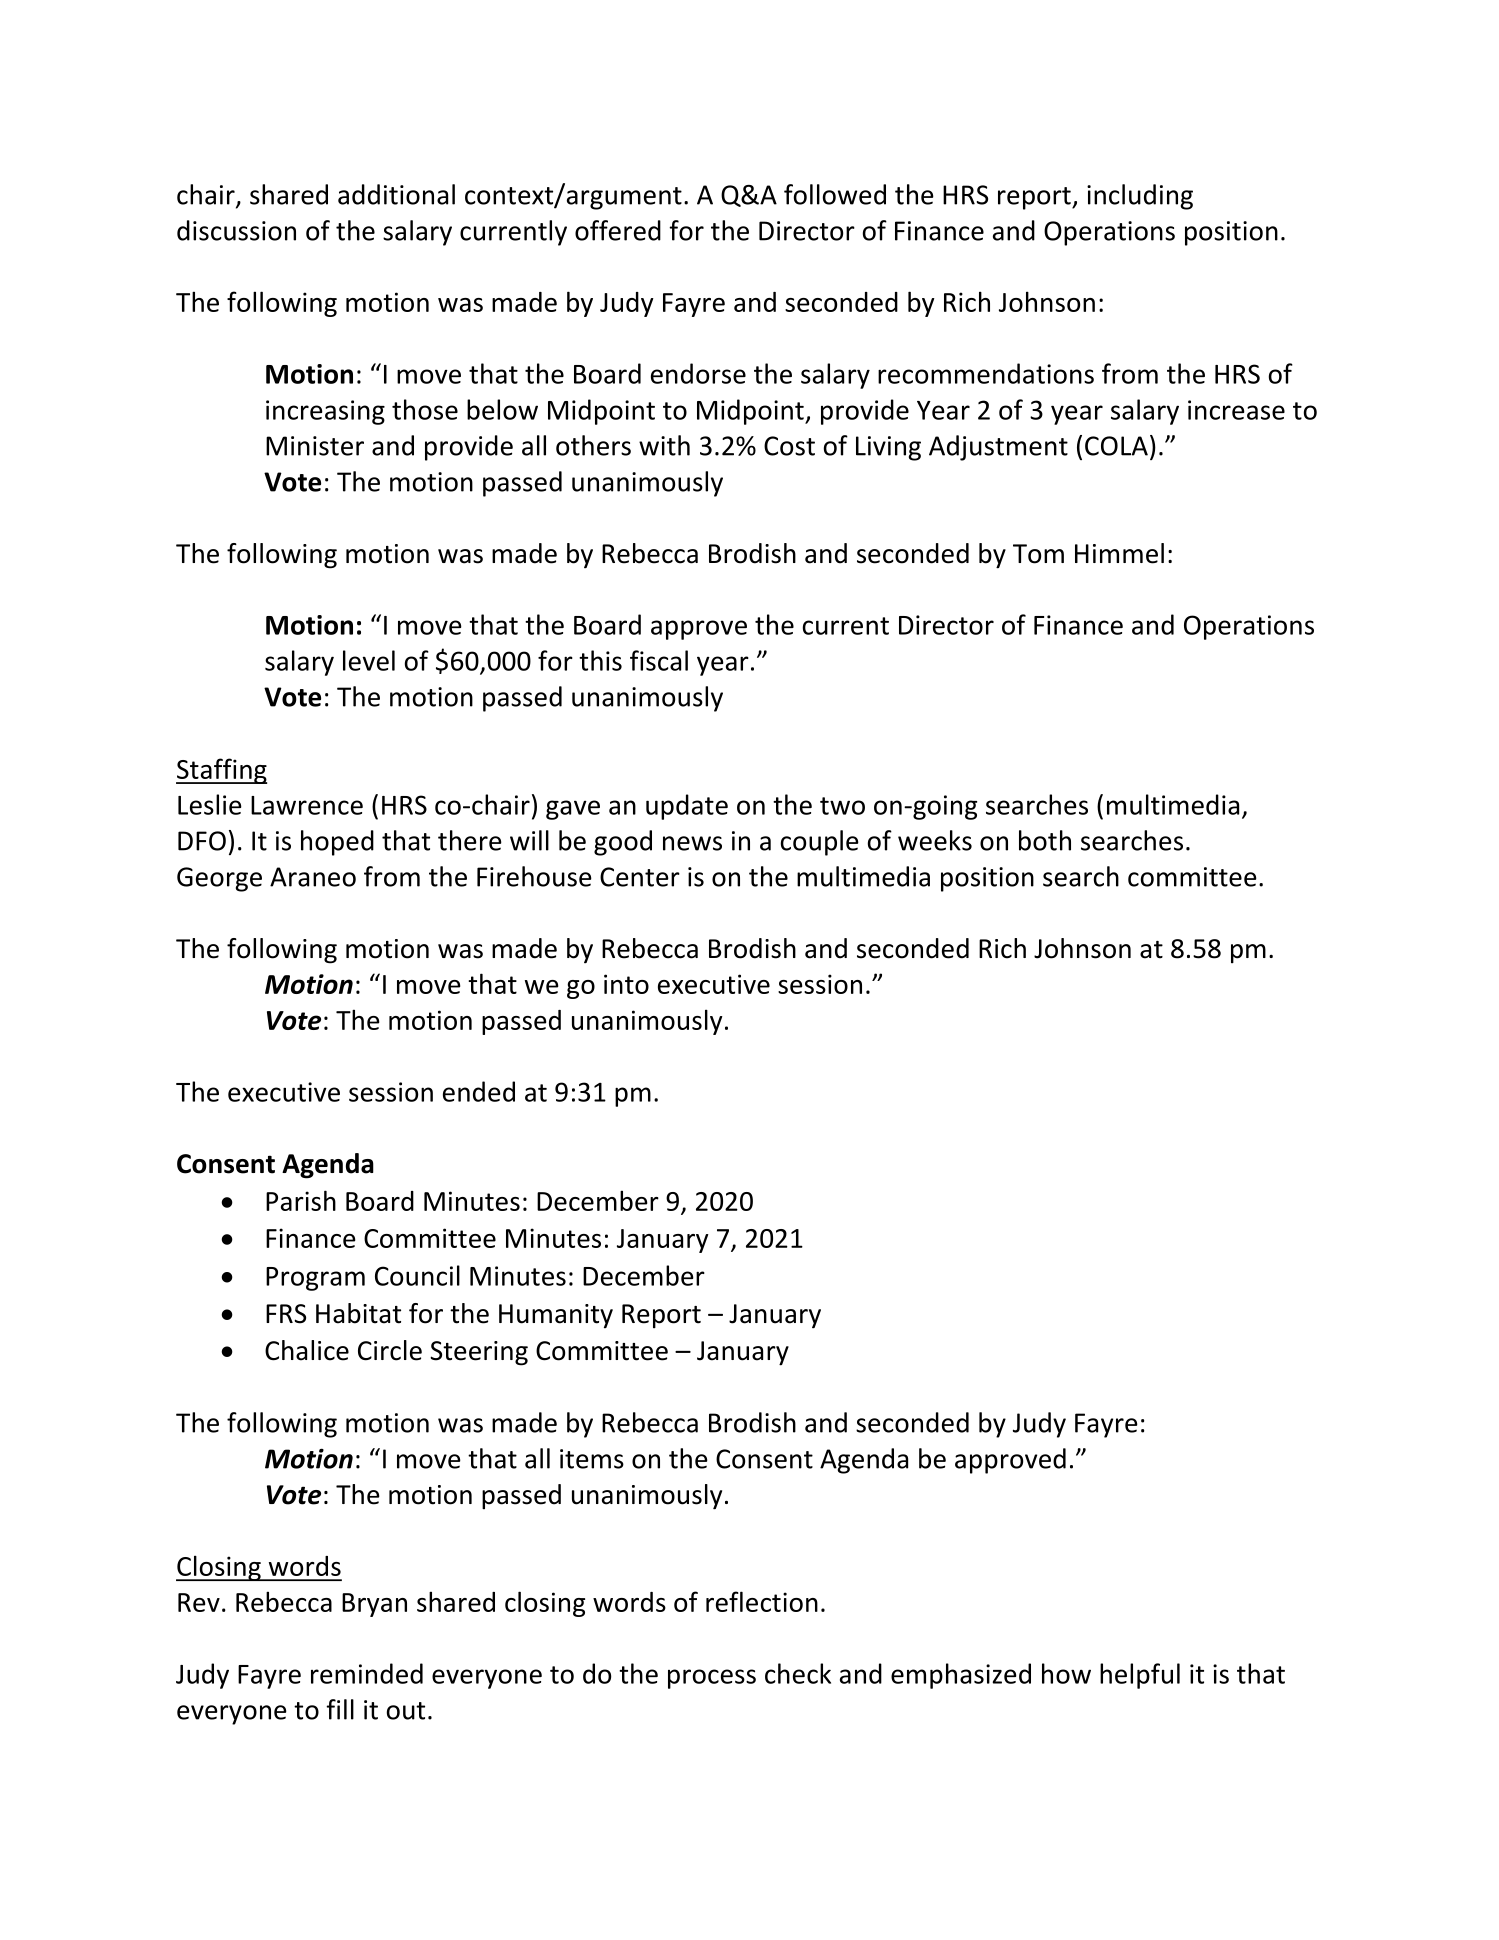  What do you see at coordinates (367, 1673) in the screenshot?
I see `reminded` at bounding box center [367, 1673].
